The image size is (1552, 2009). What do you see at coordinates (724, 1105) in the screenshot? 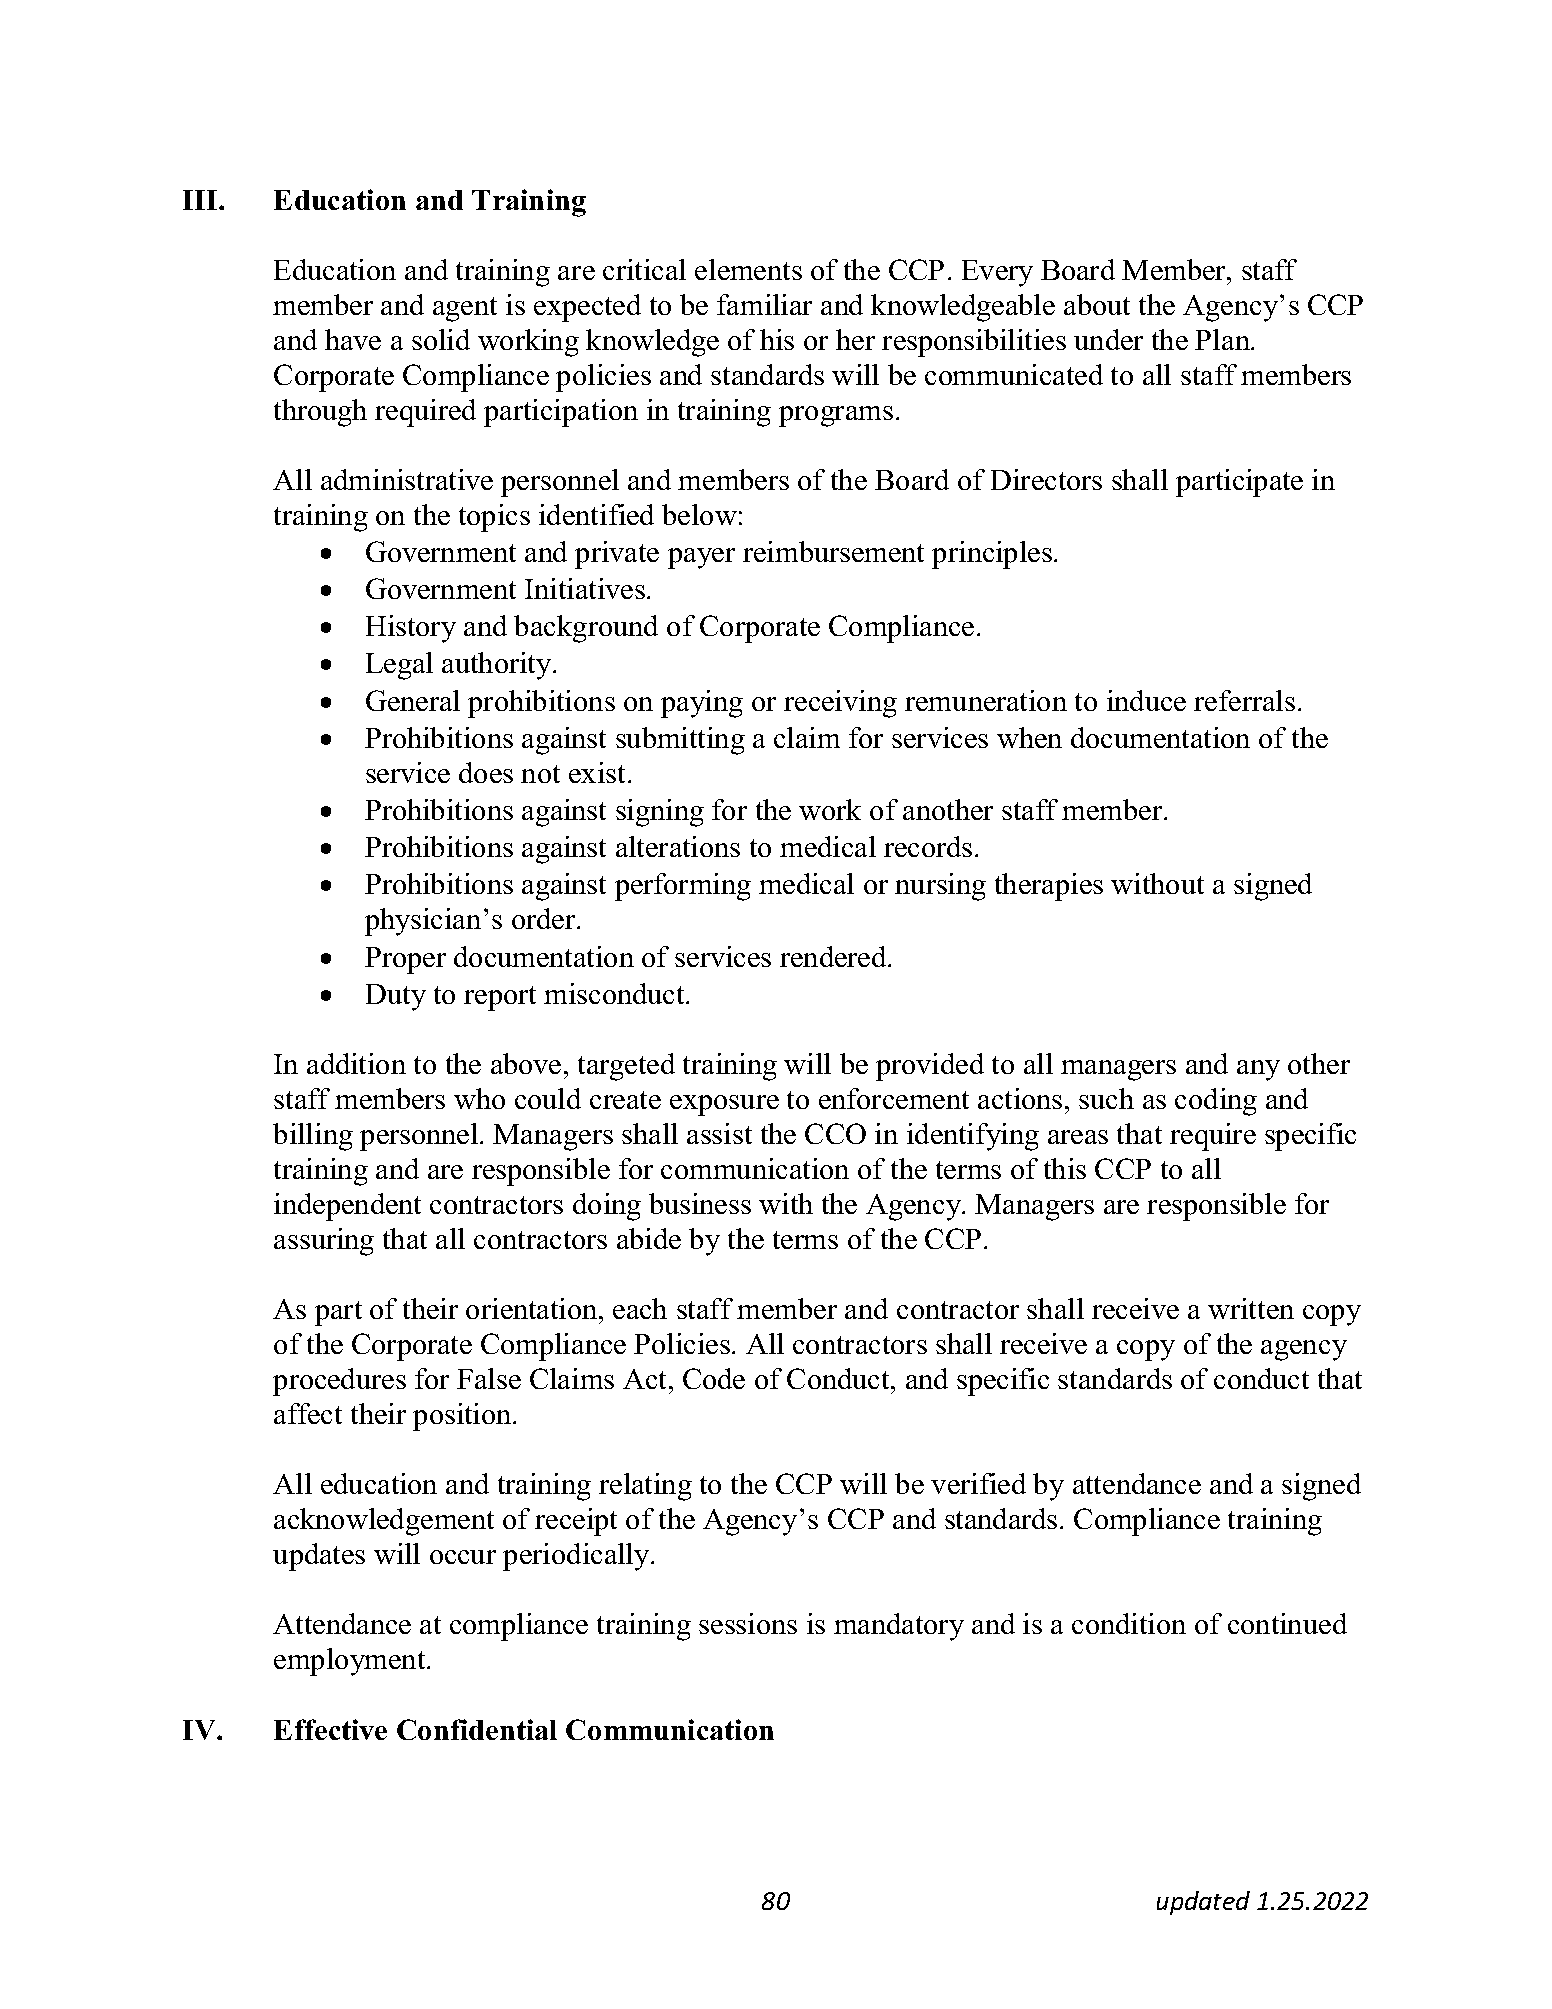
I see `exposure` at bounding box center [724, 1105].
